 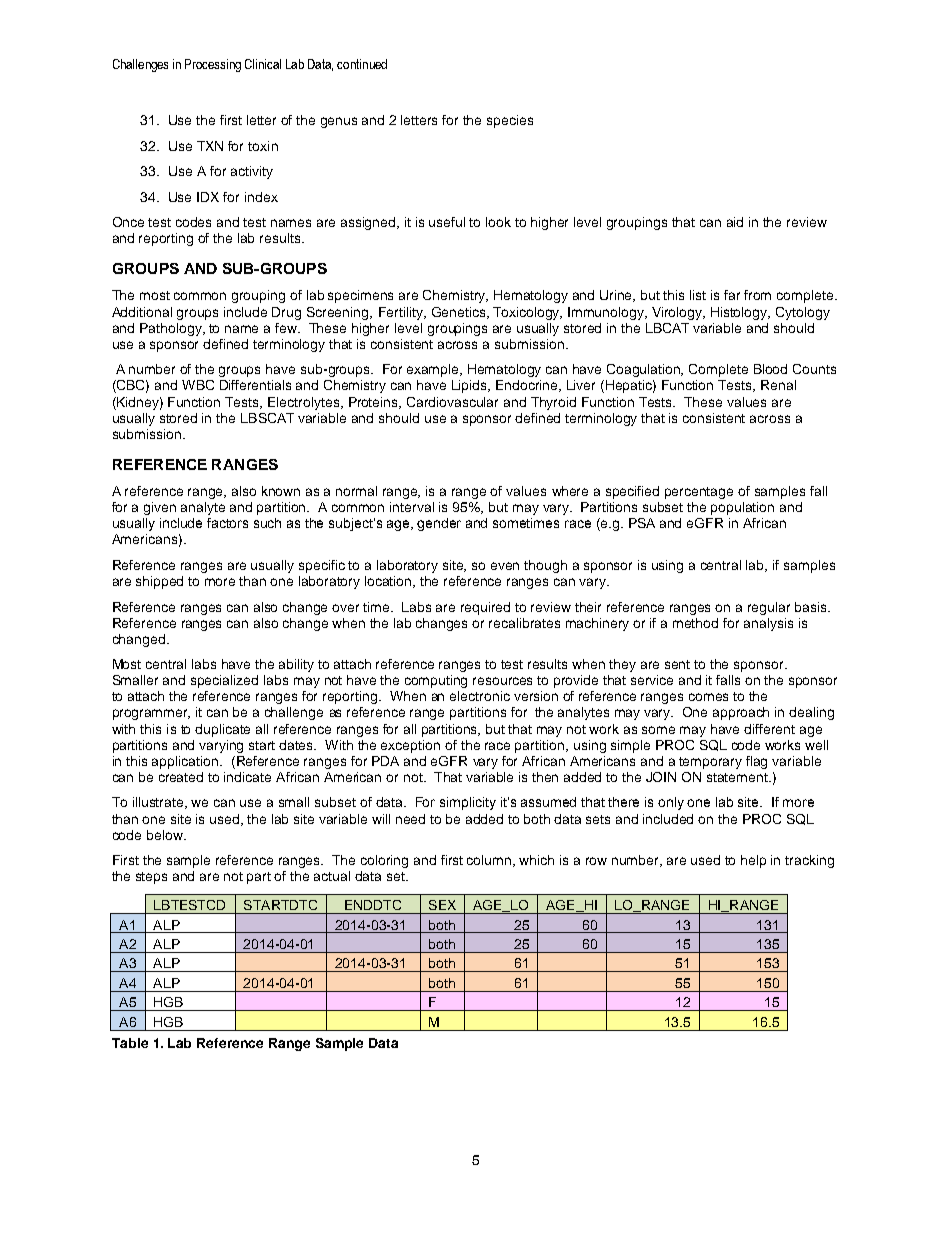 I want to click on Clinical, so click(x=263, y=64).
